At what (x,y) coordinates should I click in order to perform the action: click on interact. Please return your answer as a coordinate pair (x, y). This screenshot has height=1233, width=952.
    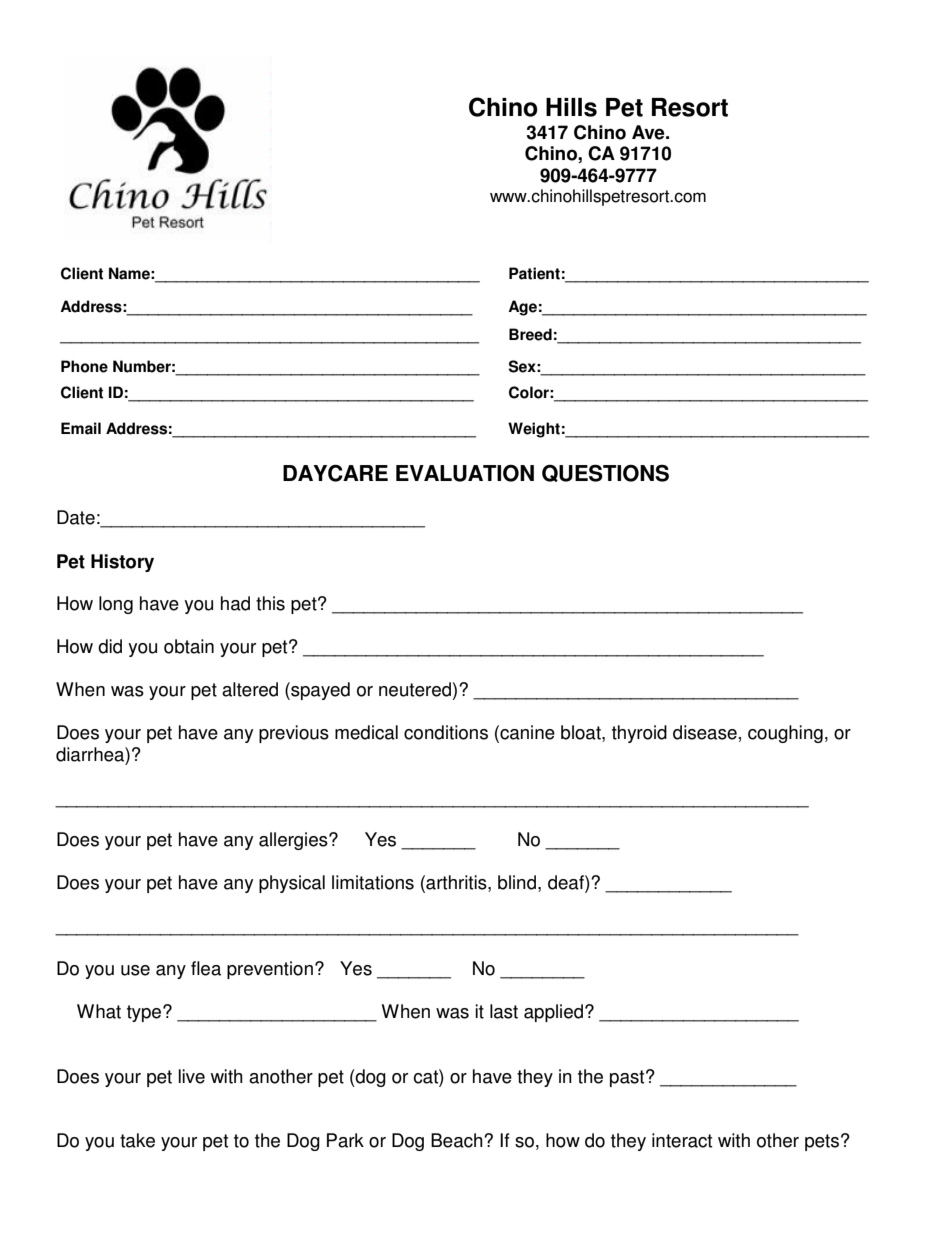
    Looking at the image, I should click on (682, 1140).
